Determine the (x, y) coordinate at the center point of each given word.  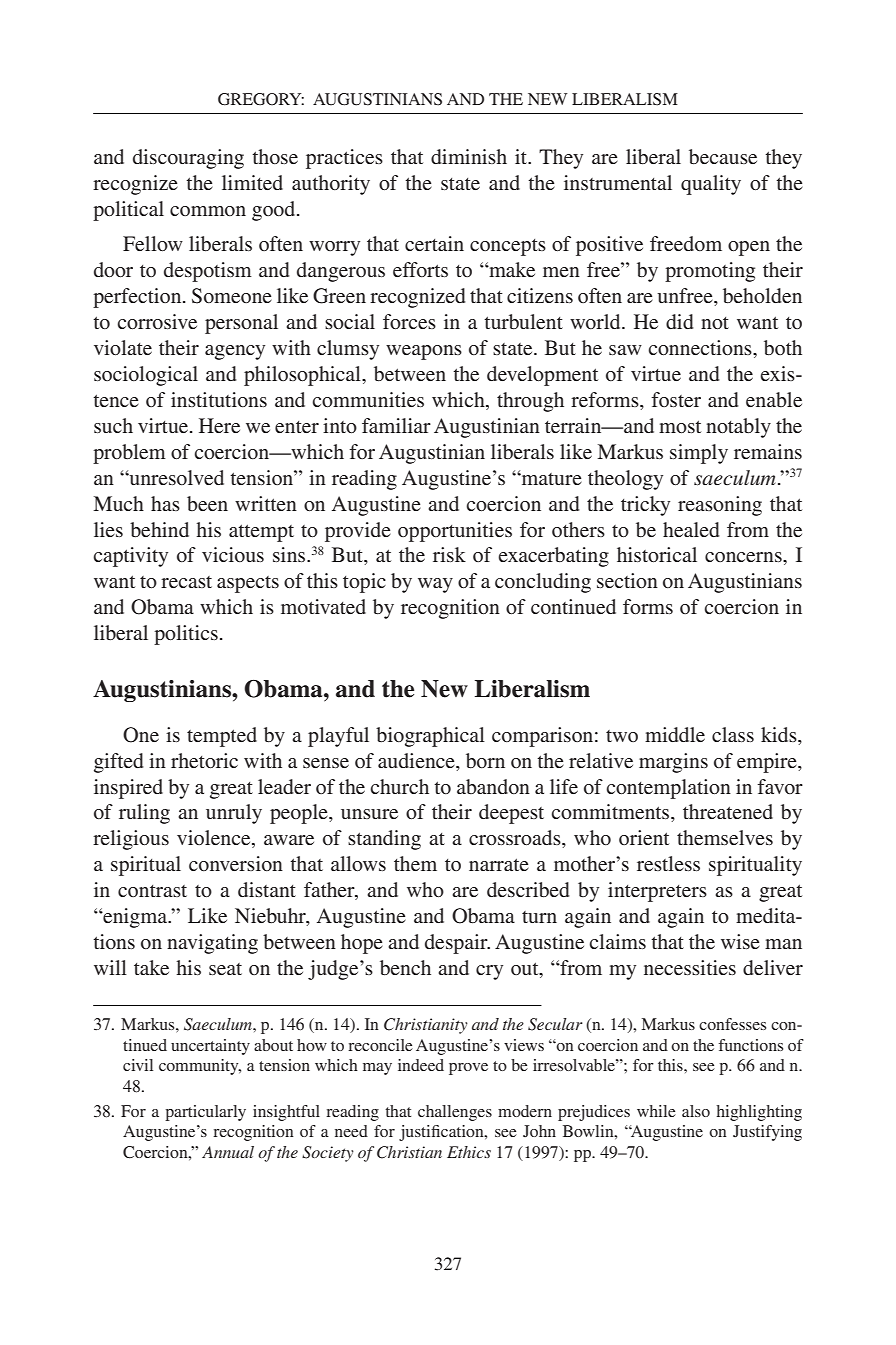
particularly (205, 1113)
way (435, 585)
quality (711, 185)
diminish (469, 156)
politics (186, 635)
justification (442, 1133)
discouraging (188, 159)
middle (675, 734)
